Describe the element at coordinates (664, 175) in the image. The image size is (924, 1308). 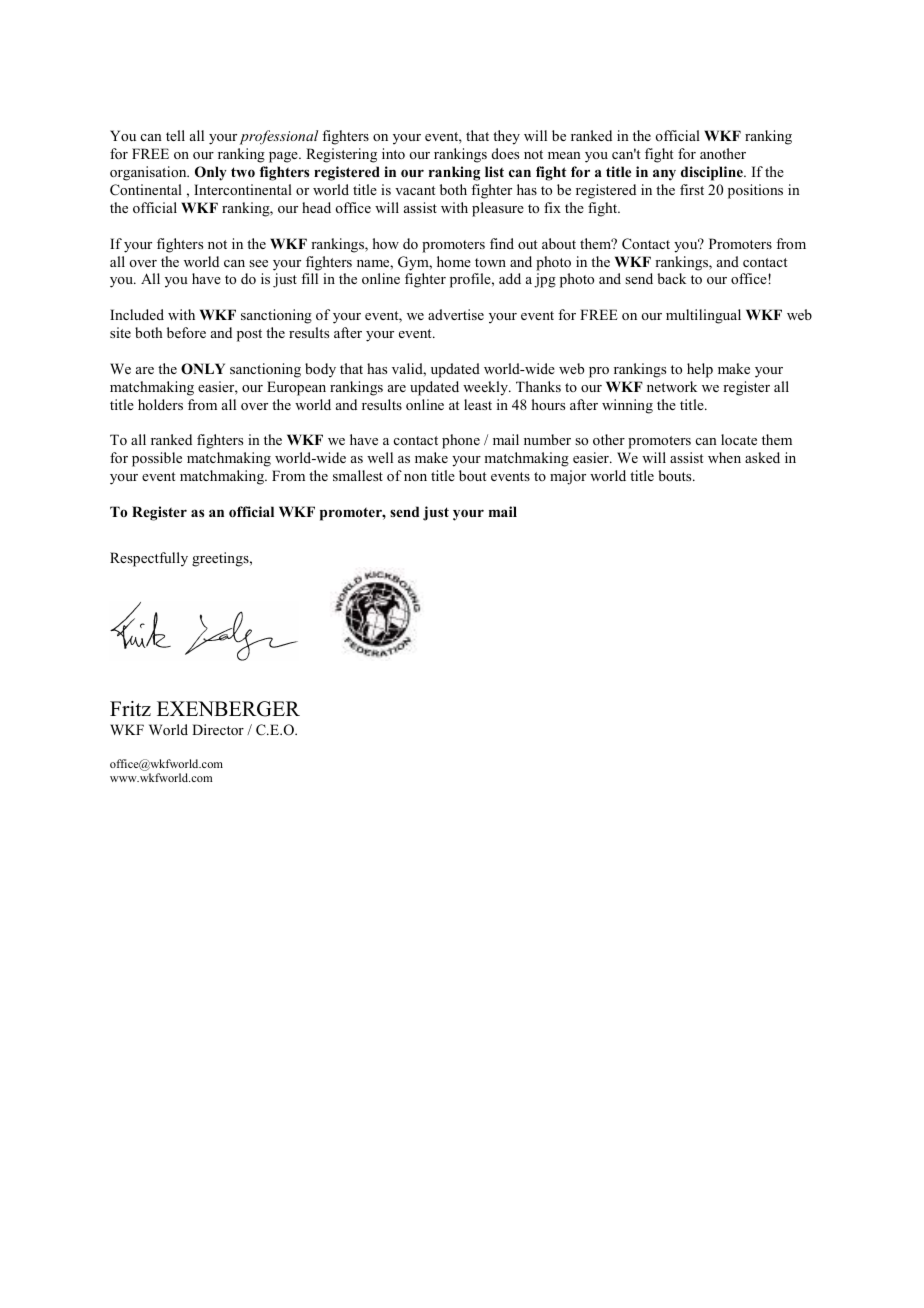
I see `any` at that location.
